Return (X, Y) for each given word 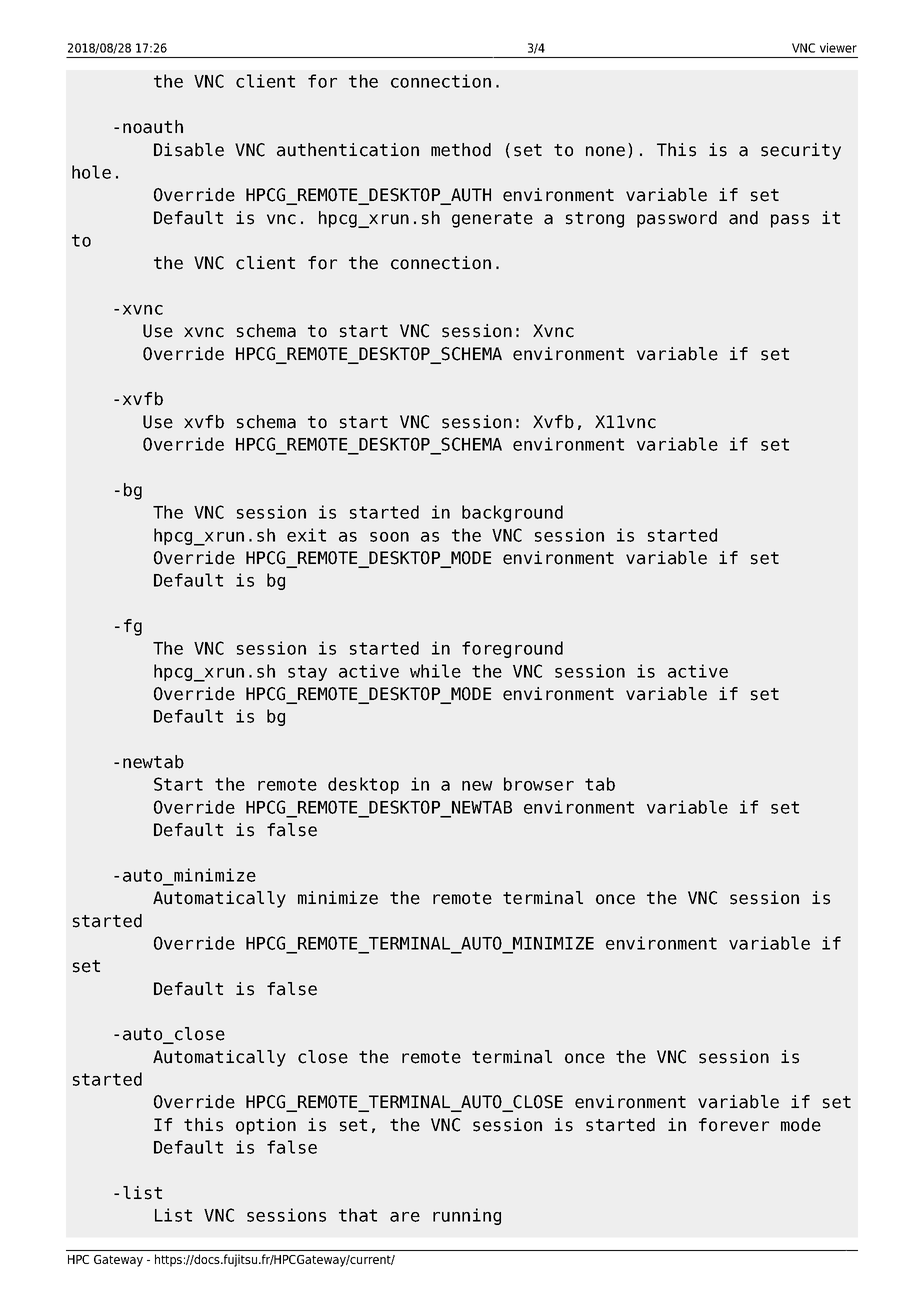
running (467, 1216)
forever (734, 1125)
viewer (838, 48)
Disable (189, 150)
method (461, 150)
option (266, 1126)
